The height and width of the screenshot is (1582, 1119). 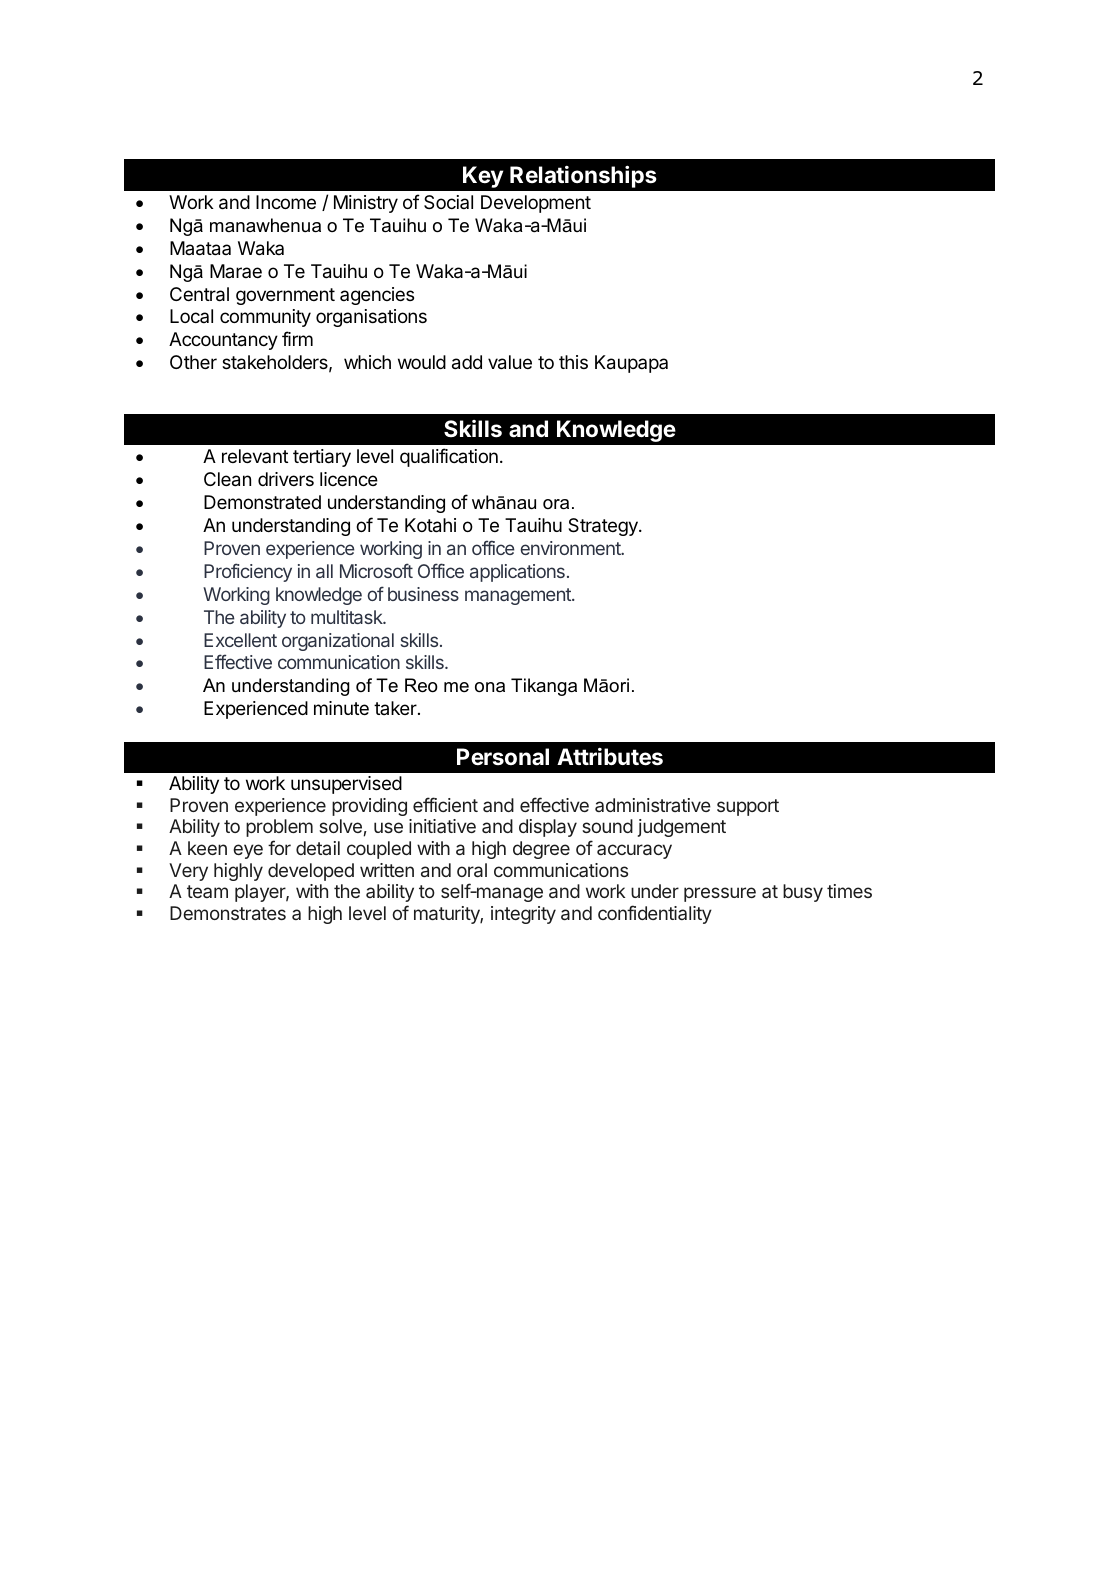 I want to click on Income, so click(x=286, y=202).
